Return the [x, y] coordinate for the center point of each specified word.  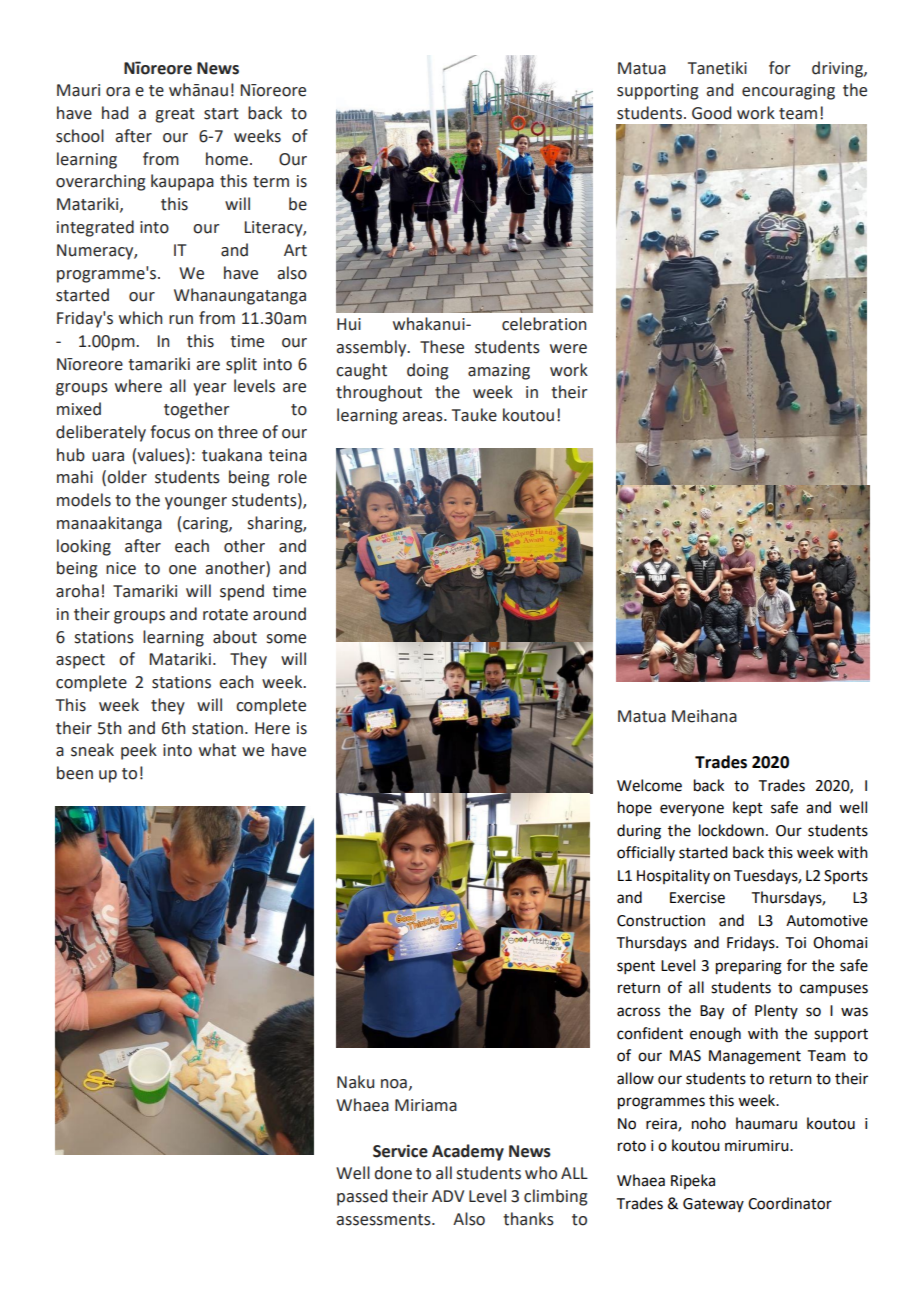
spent [636, 967]
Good [711, 113]
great [175, 115]
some [286, 639]
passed [362, 1197]
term [271, 182]
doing [427, 371]
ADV [448, 1196]
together [196, 410]
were [568, 349]
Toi [796, 943]
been [75, 773]
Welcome [649, 785]
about [235, 637]
